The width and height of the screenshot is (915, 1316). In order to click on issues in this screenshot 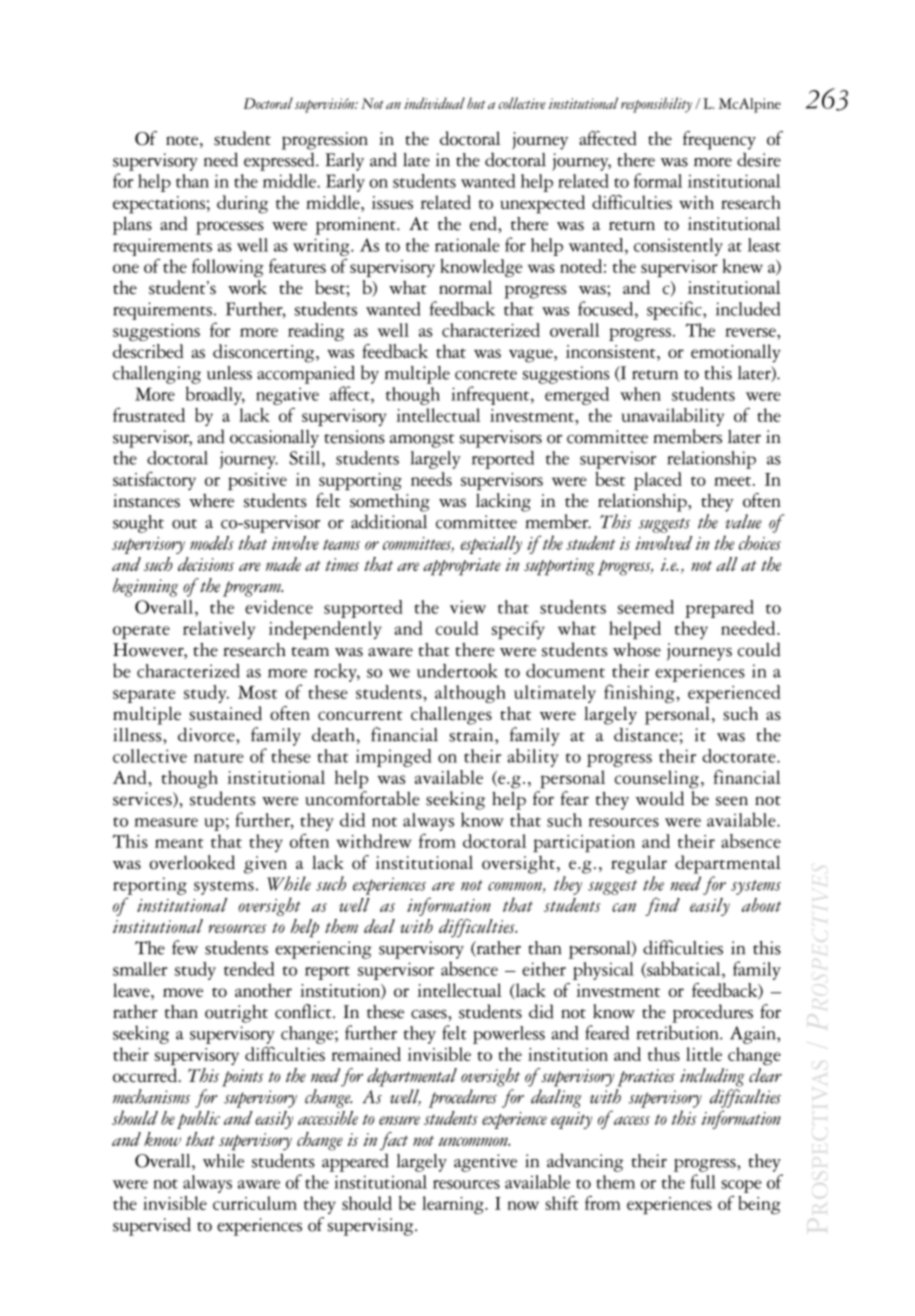, I will do `click(392, 202)`.
